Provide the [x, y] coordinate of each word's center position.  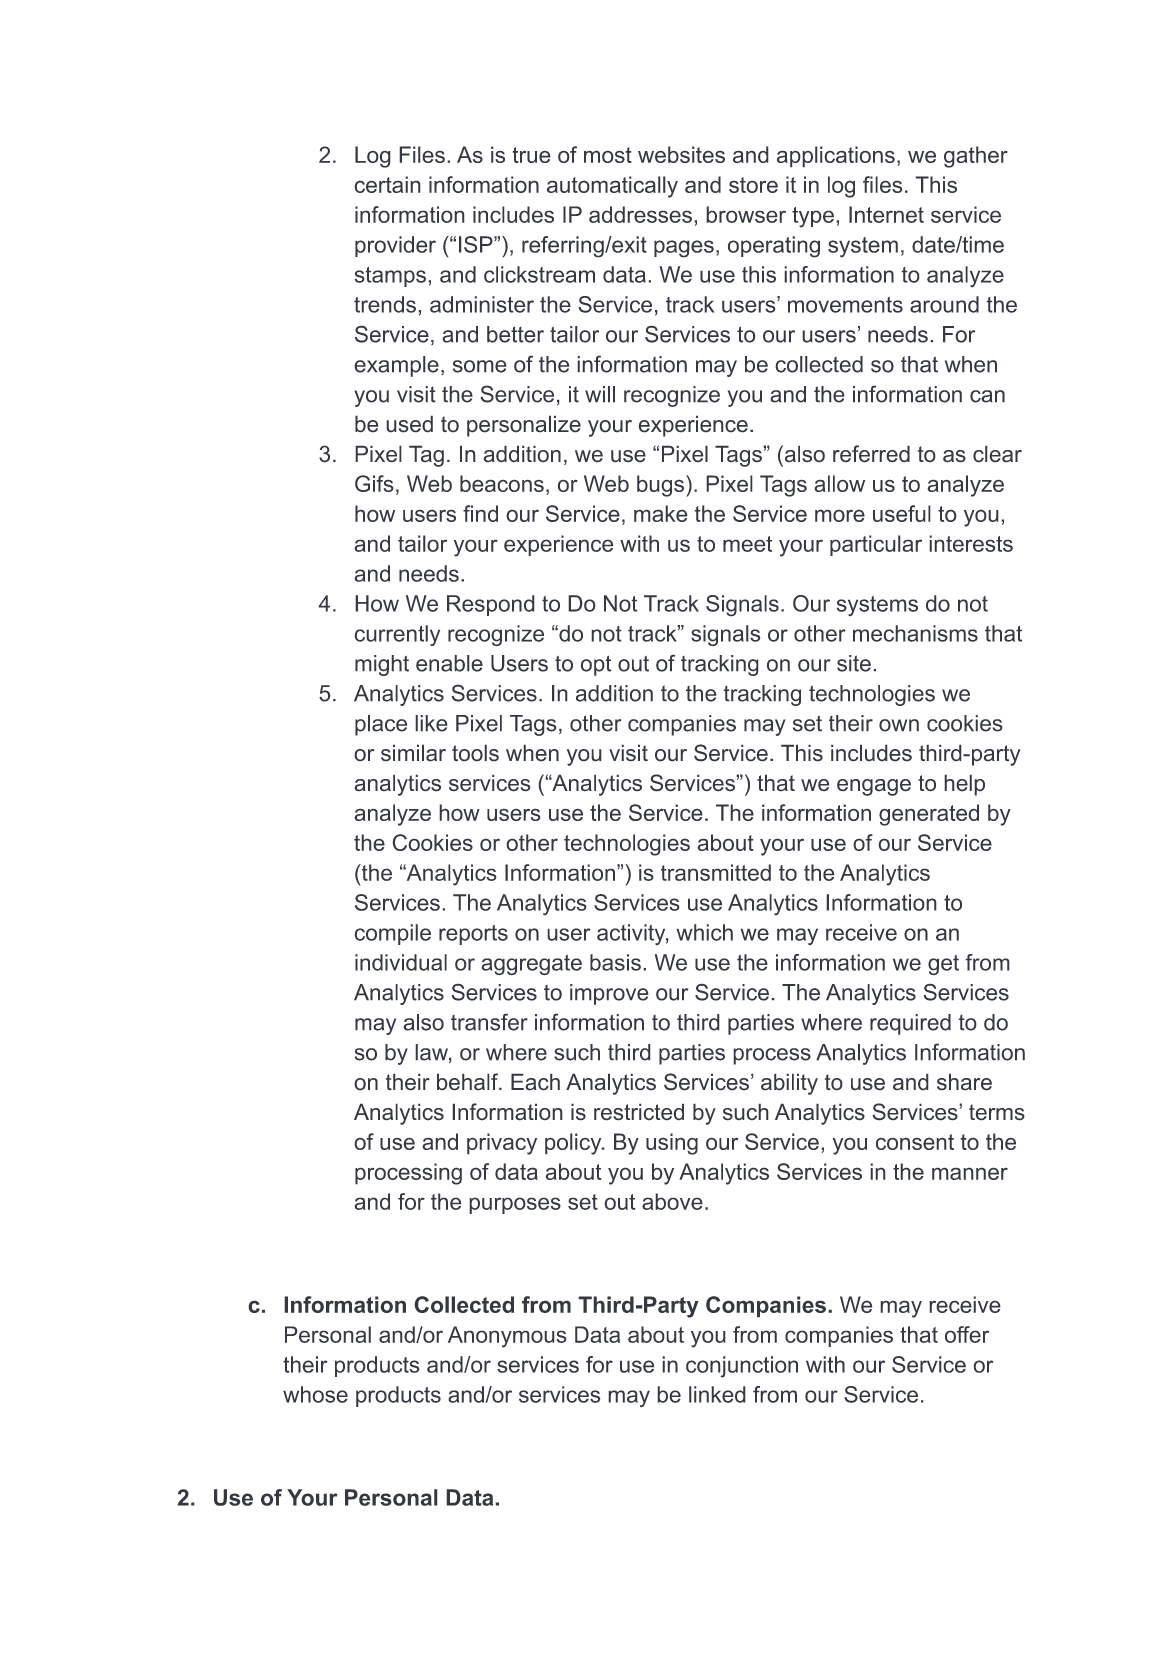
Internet [886, 214]
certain [387, 184]
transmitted [716, 872]
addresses [640, 214]
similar [413, 753]
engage [874, 787]
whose [315, 1394]
